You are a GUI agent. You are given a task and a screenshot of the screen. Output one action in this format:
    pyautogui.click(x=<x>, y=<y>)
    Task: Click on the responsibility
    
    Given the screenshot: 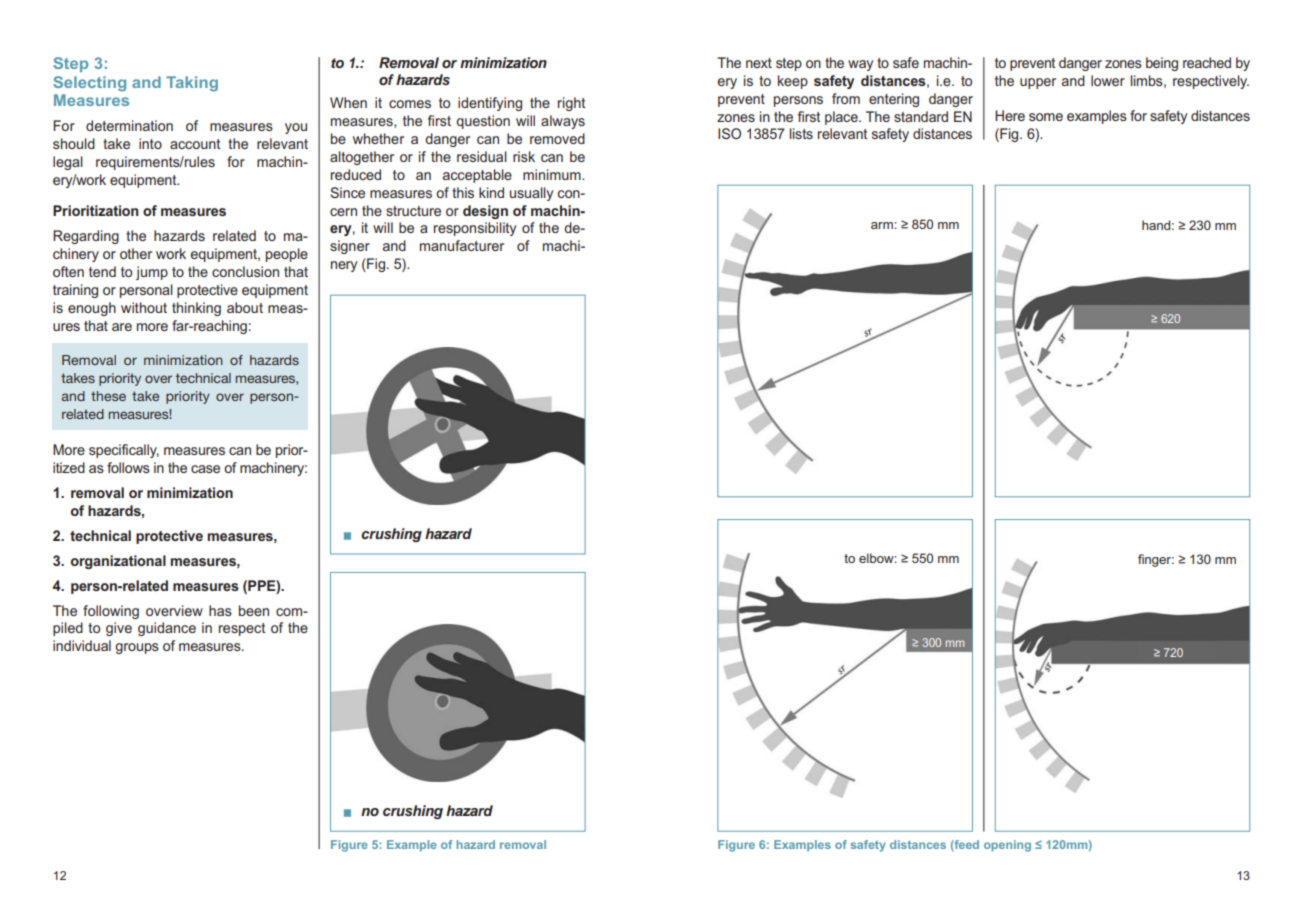 What is the action you would take?
    pyautogui.click(x=475, y=229)
